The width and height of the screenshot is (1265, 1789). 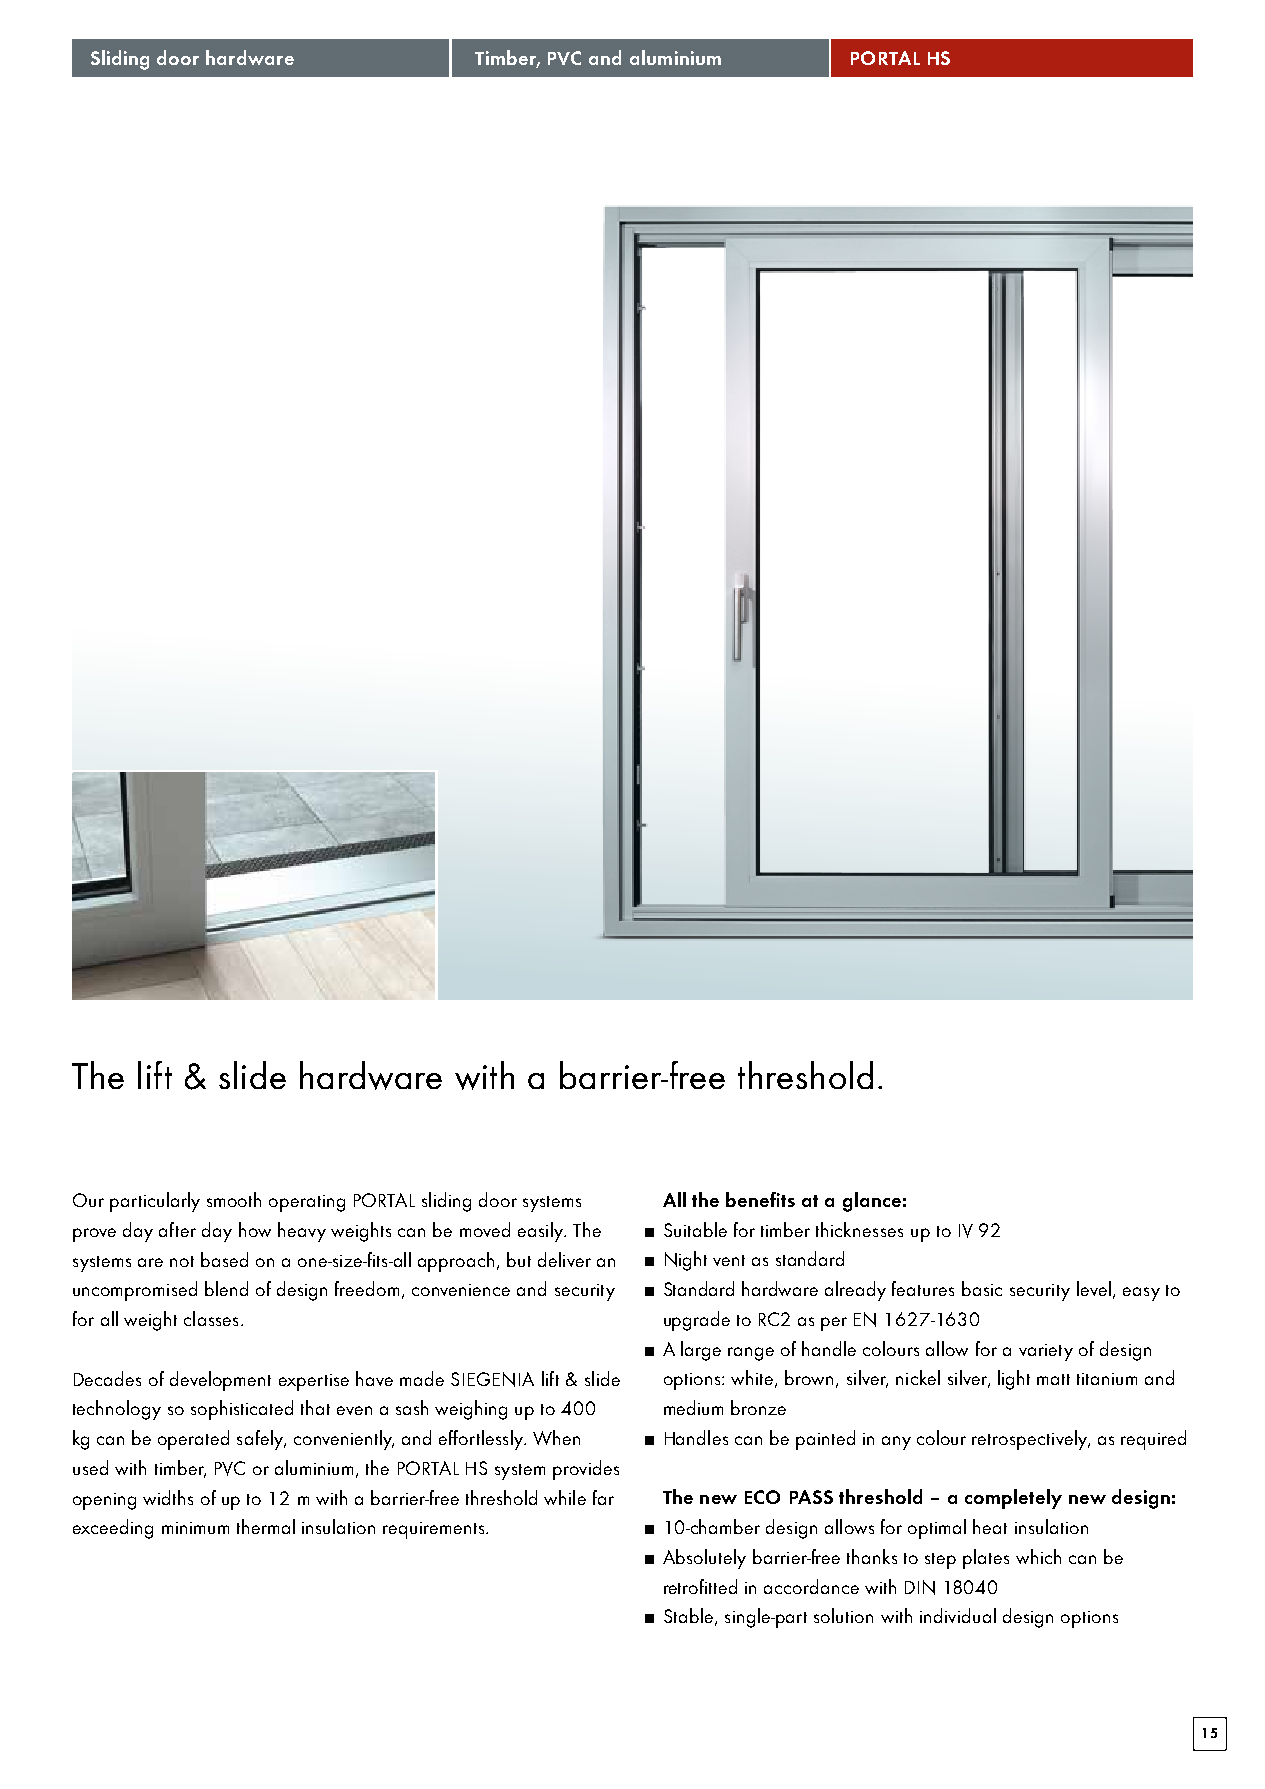 What do you see at coordinates (688, 1615) in the screenshot?
I see `Stable` at bounding box center [688, 1615].
